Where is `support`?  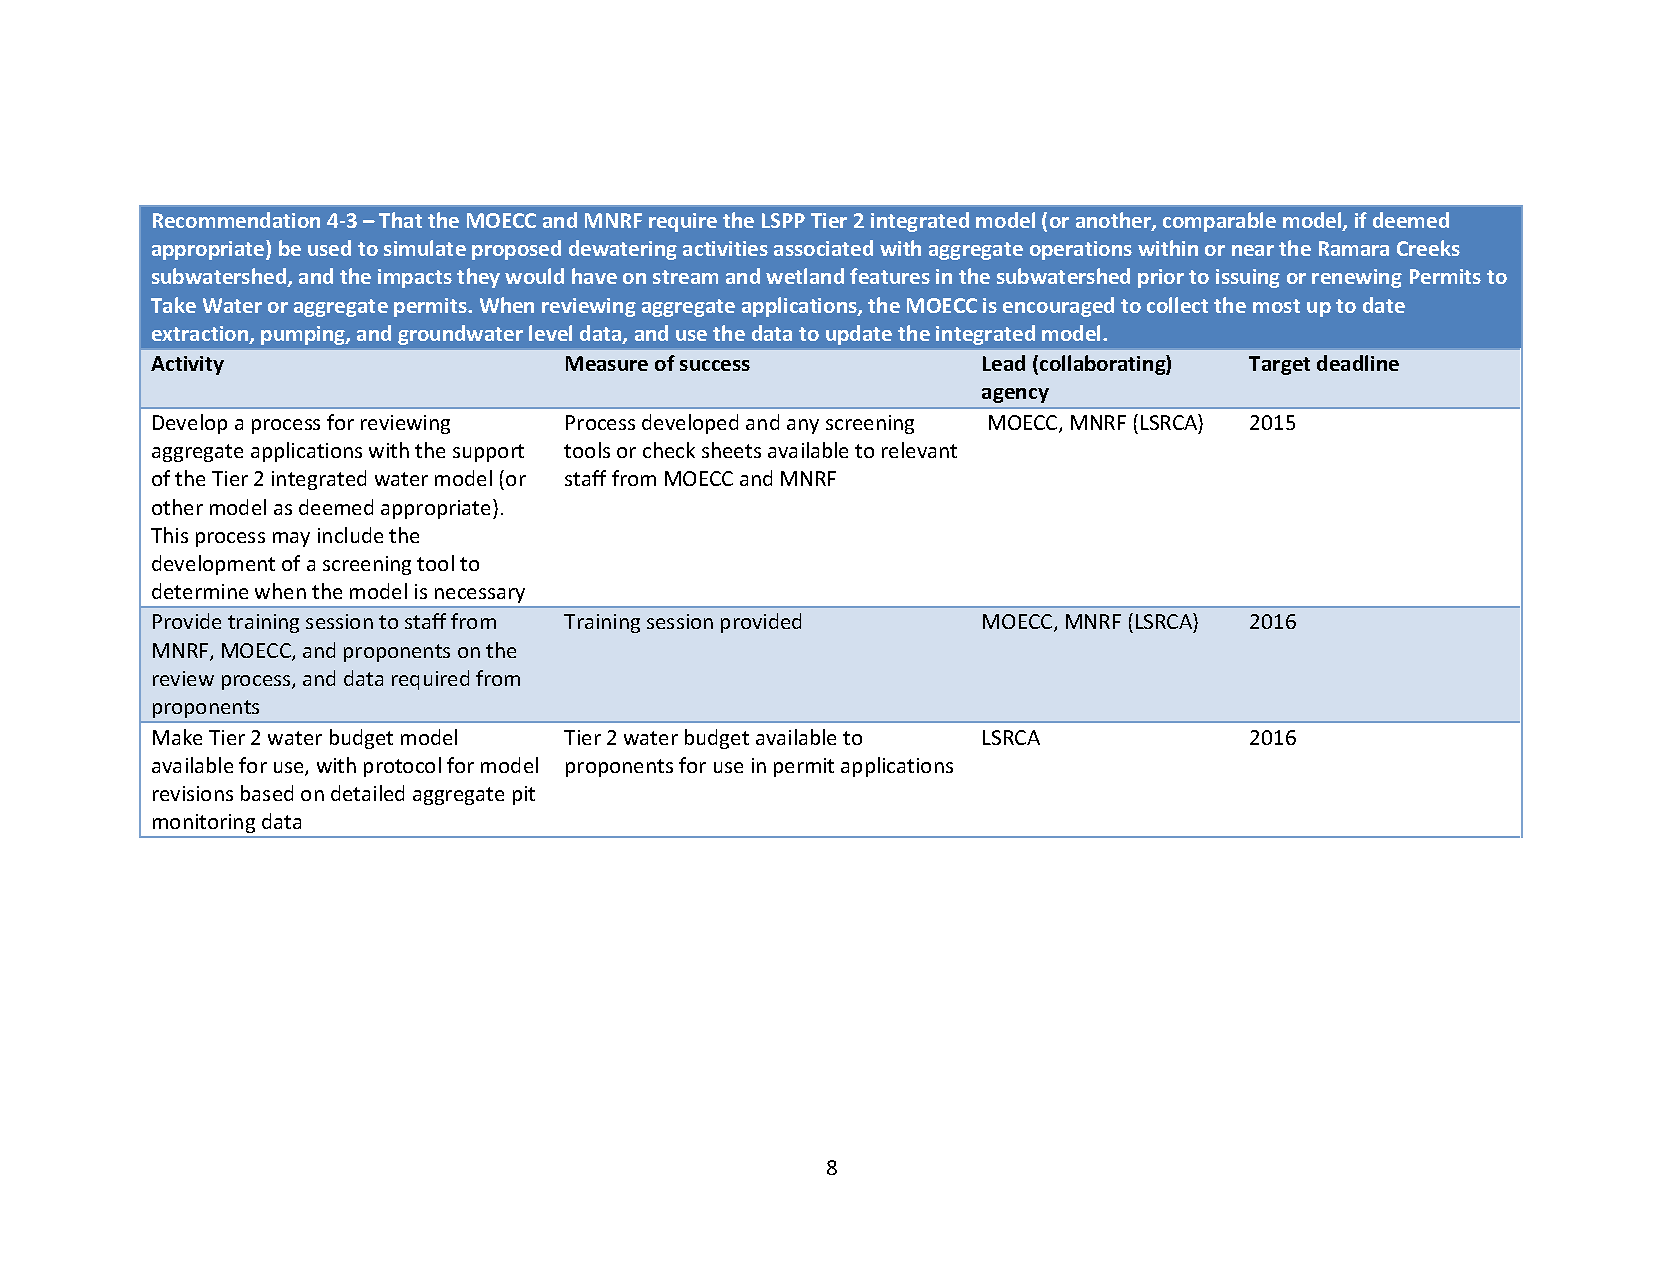 support is located at coordinates (488, 453).
